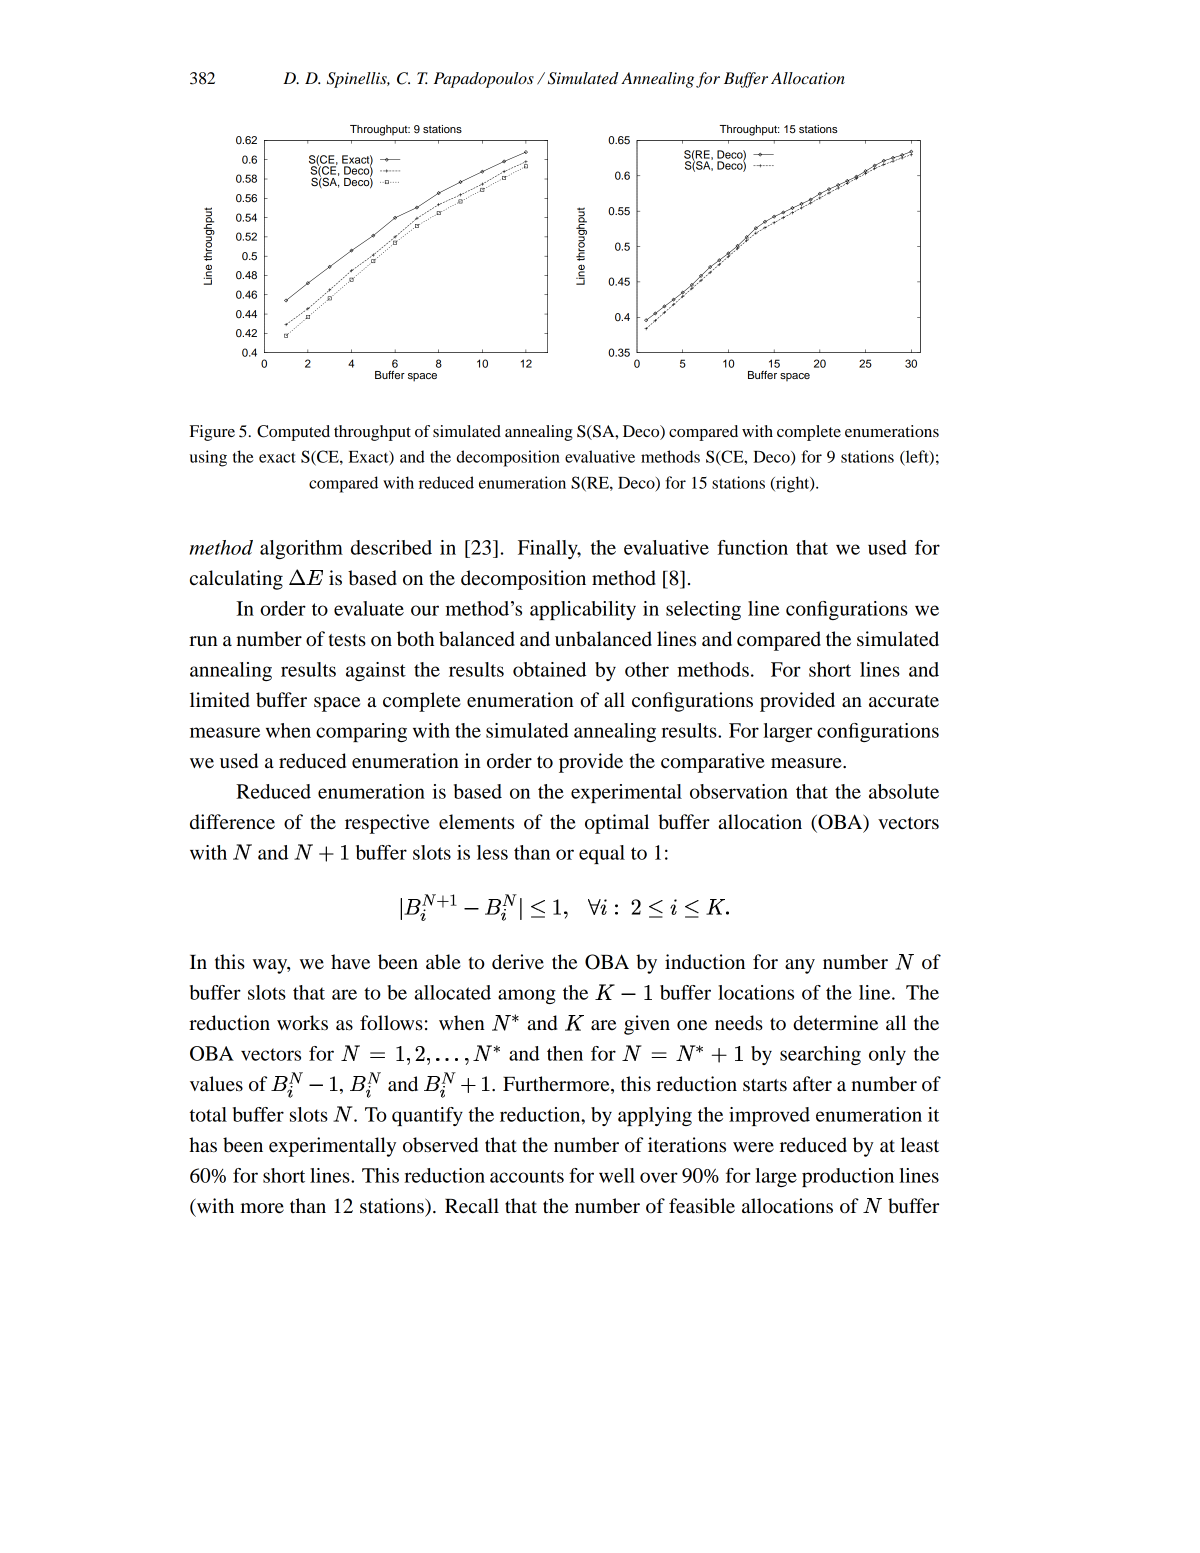 Image resolution: width=1200 pixels, height=1553 pixels. I want to click on function, so click(752, 547).
